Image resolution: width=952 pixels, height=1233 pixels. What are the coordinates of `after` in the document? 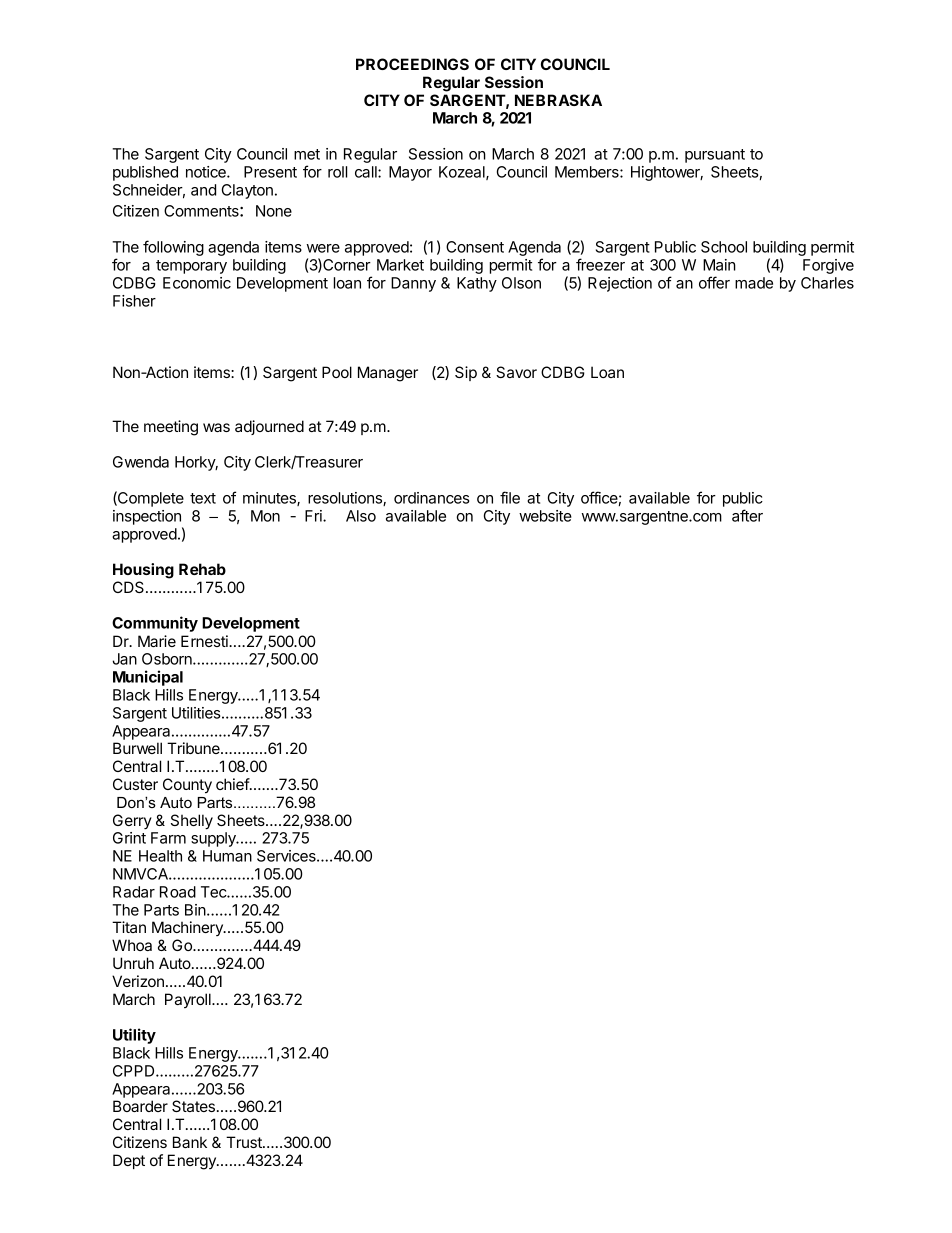 It's located at (747, 515).
